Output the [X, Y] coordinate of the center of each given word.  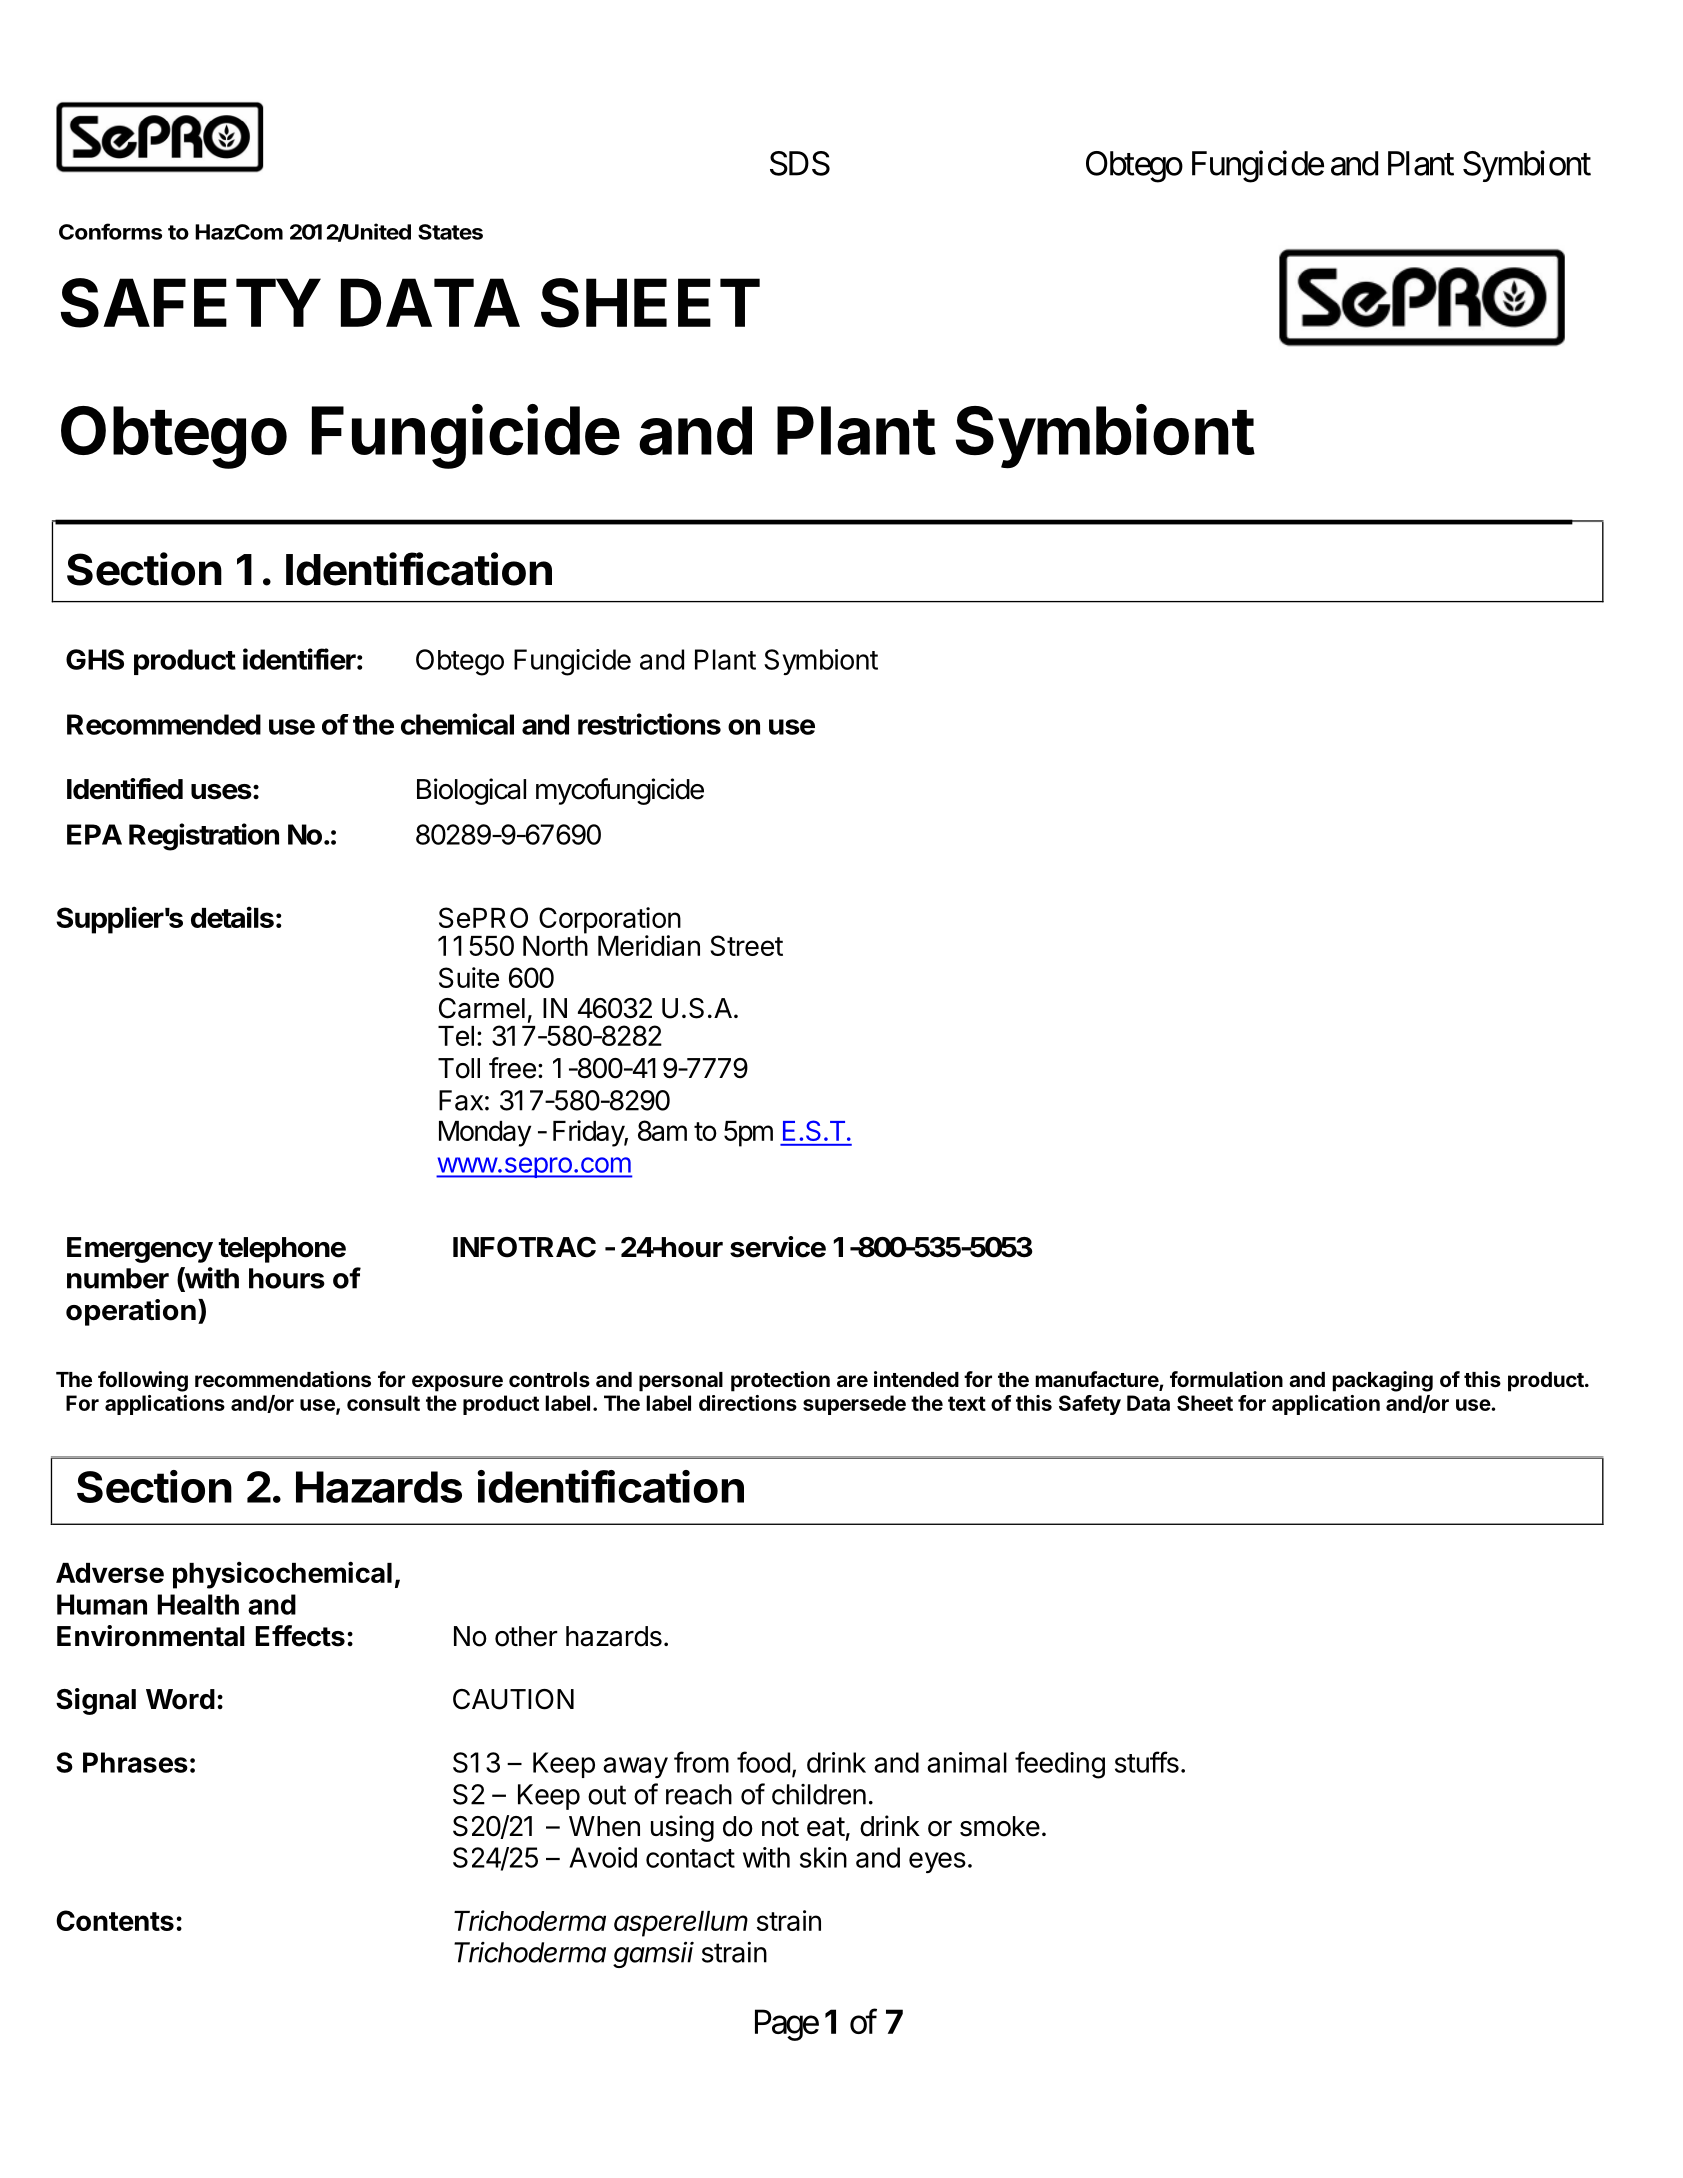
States [450, 232]
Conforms [110, 231]
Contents [115, 1920]
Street [747, 945]
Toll [459, 1068]
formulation [1226, 1379]
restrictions [649, 724]
